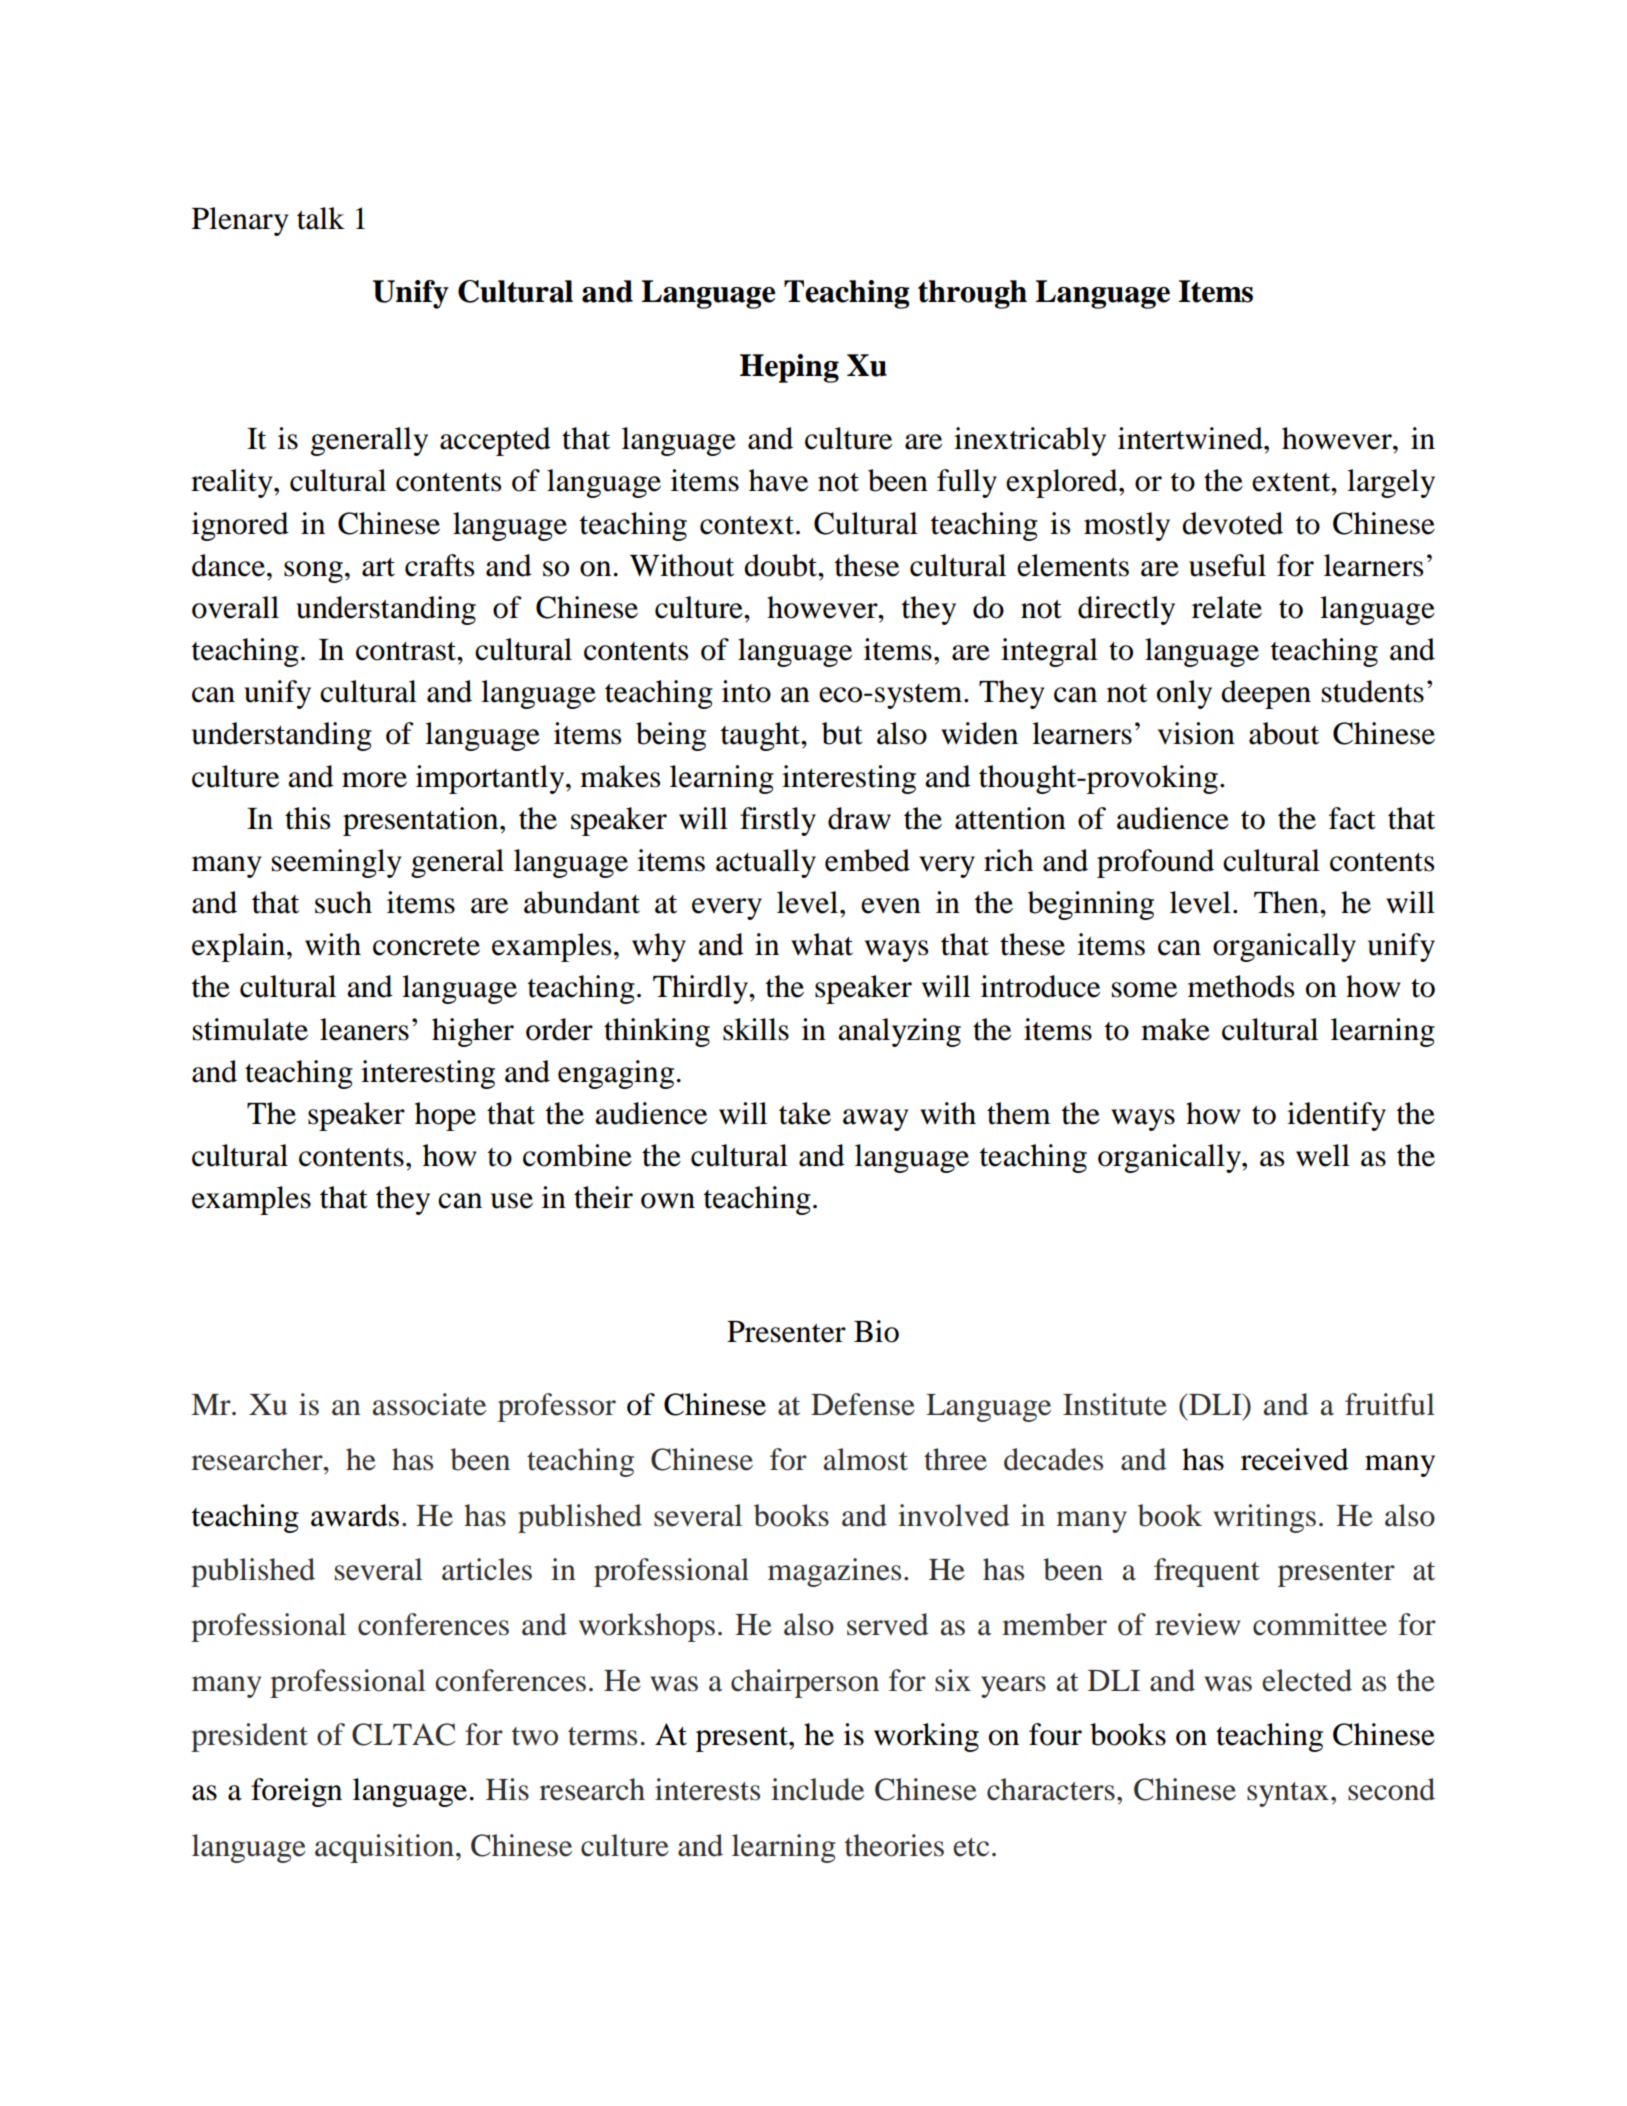 The width and height of the screenshot is (1627, 2106). Describe the element at coordinates (374, 780) in the screenshot. I see `more` at that location.
